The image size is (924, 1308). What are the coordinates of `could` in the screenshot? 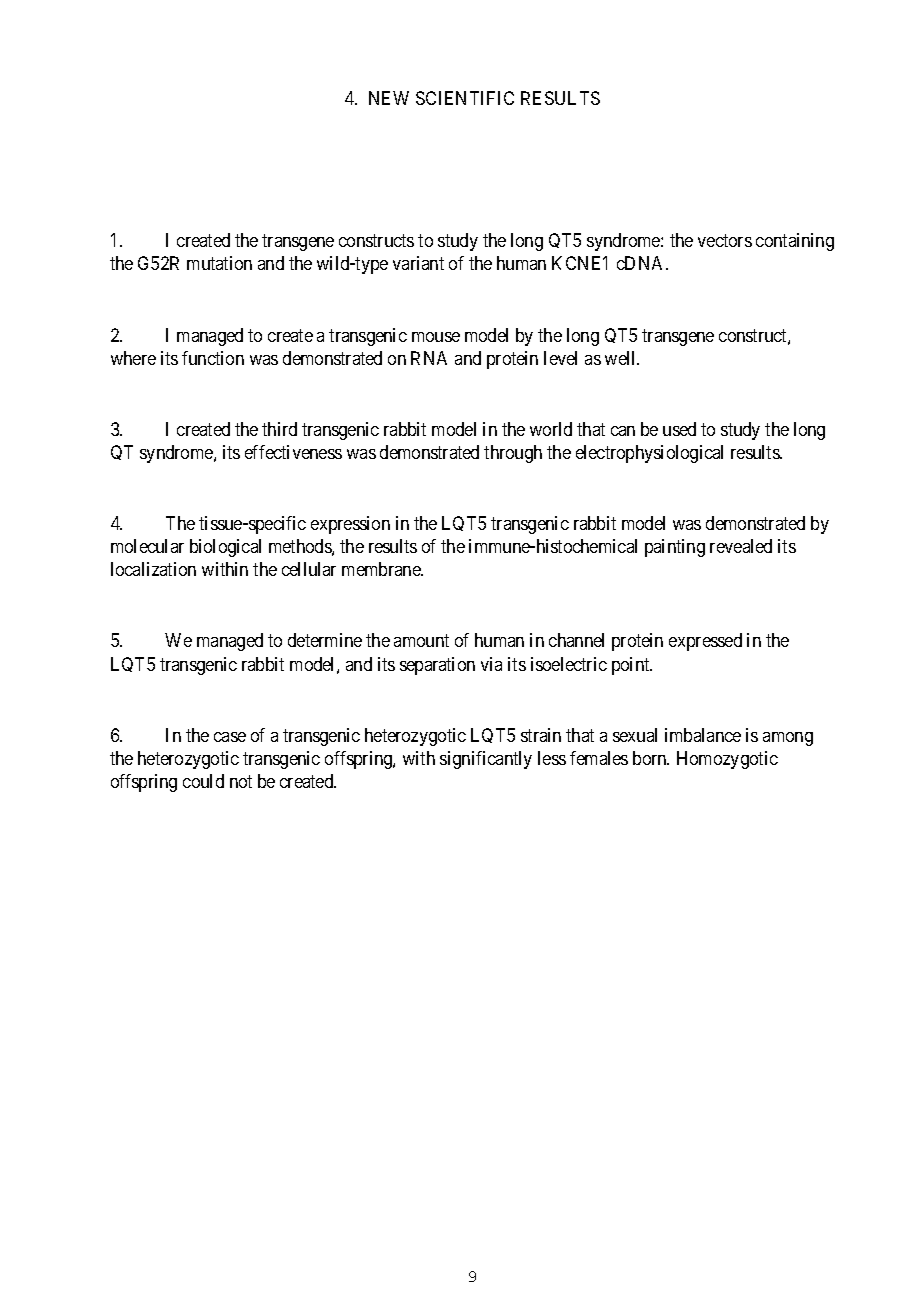 It's located at (203, 781).
